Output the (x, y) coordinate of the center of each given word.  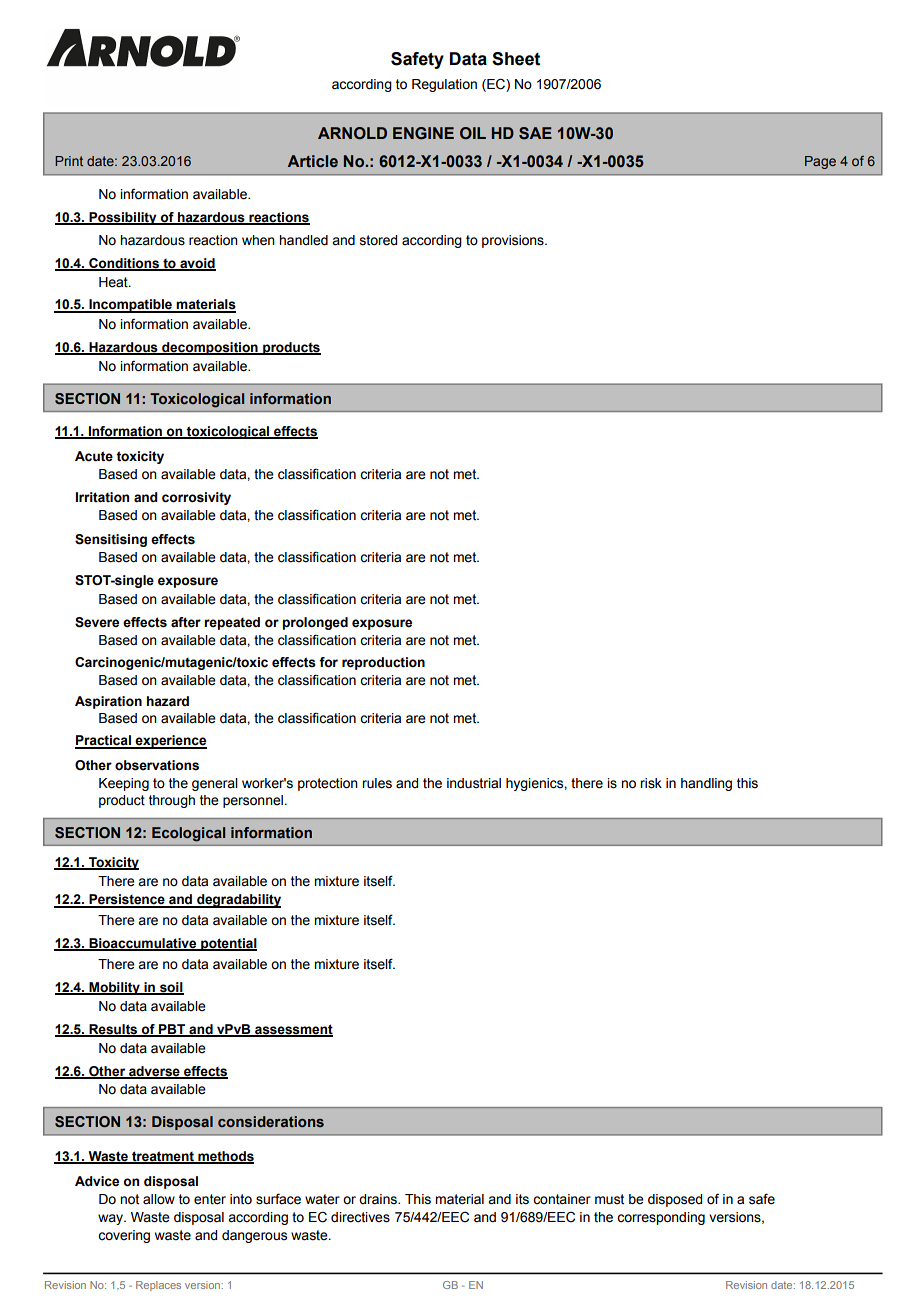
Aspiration (108, 702)
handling (706, 784)
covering (124, 1236)
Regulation (444, 85)
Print (69, 161)
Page (820, 162)
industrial (474, 783)
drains (379, 1199)
